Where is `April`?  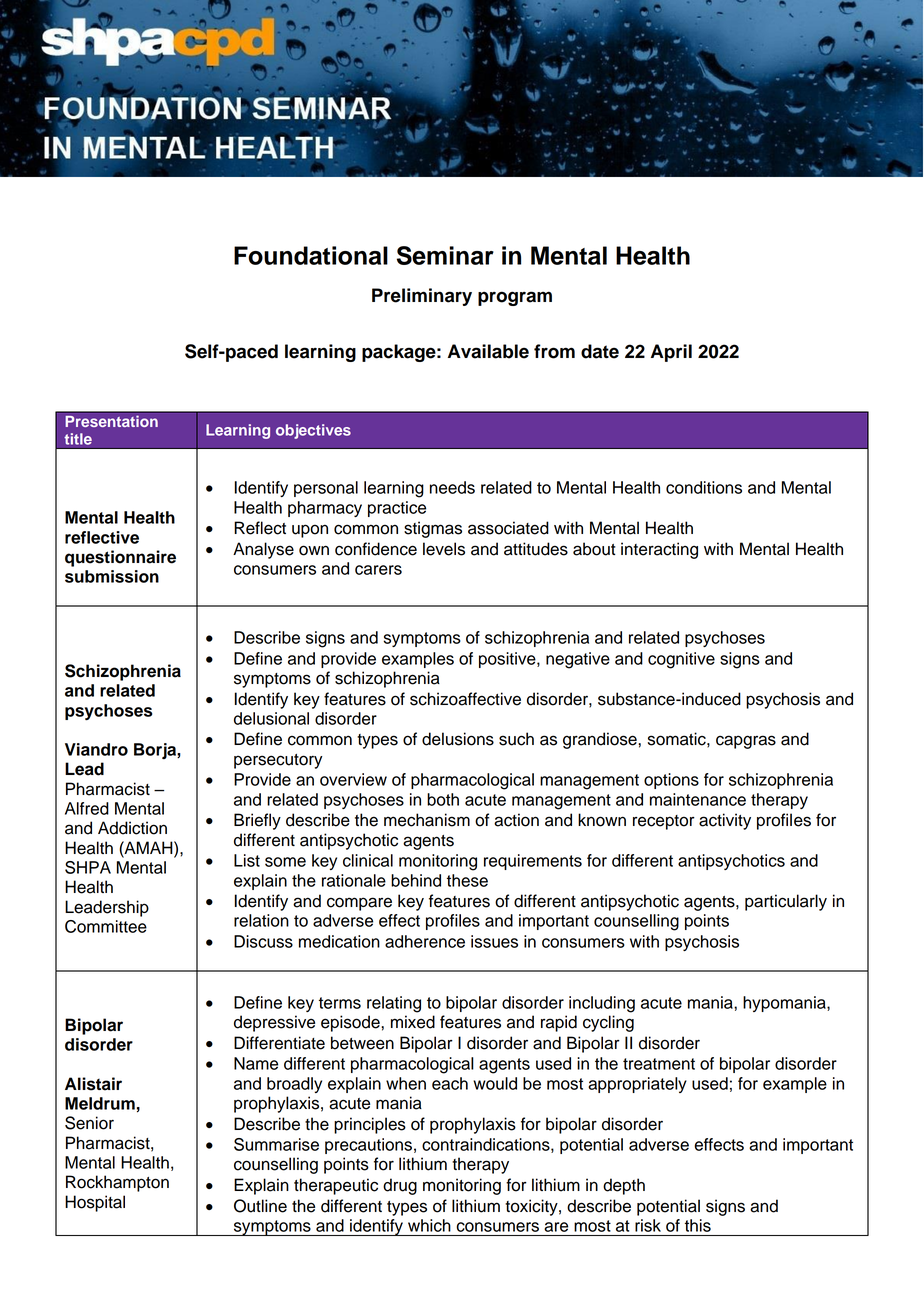
April is located at coordinates (671, 353).
